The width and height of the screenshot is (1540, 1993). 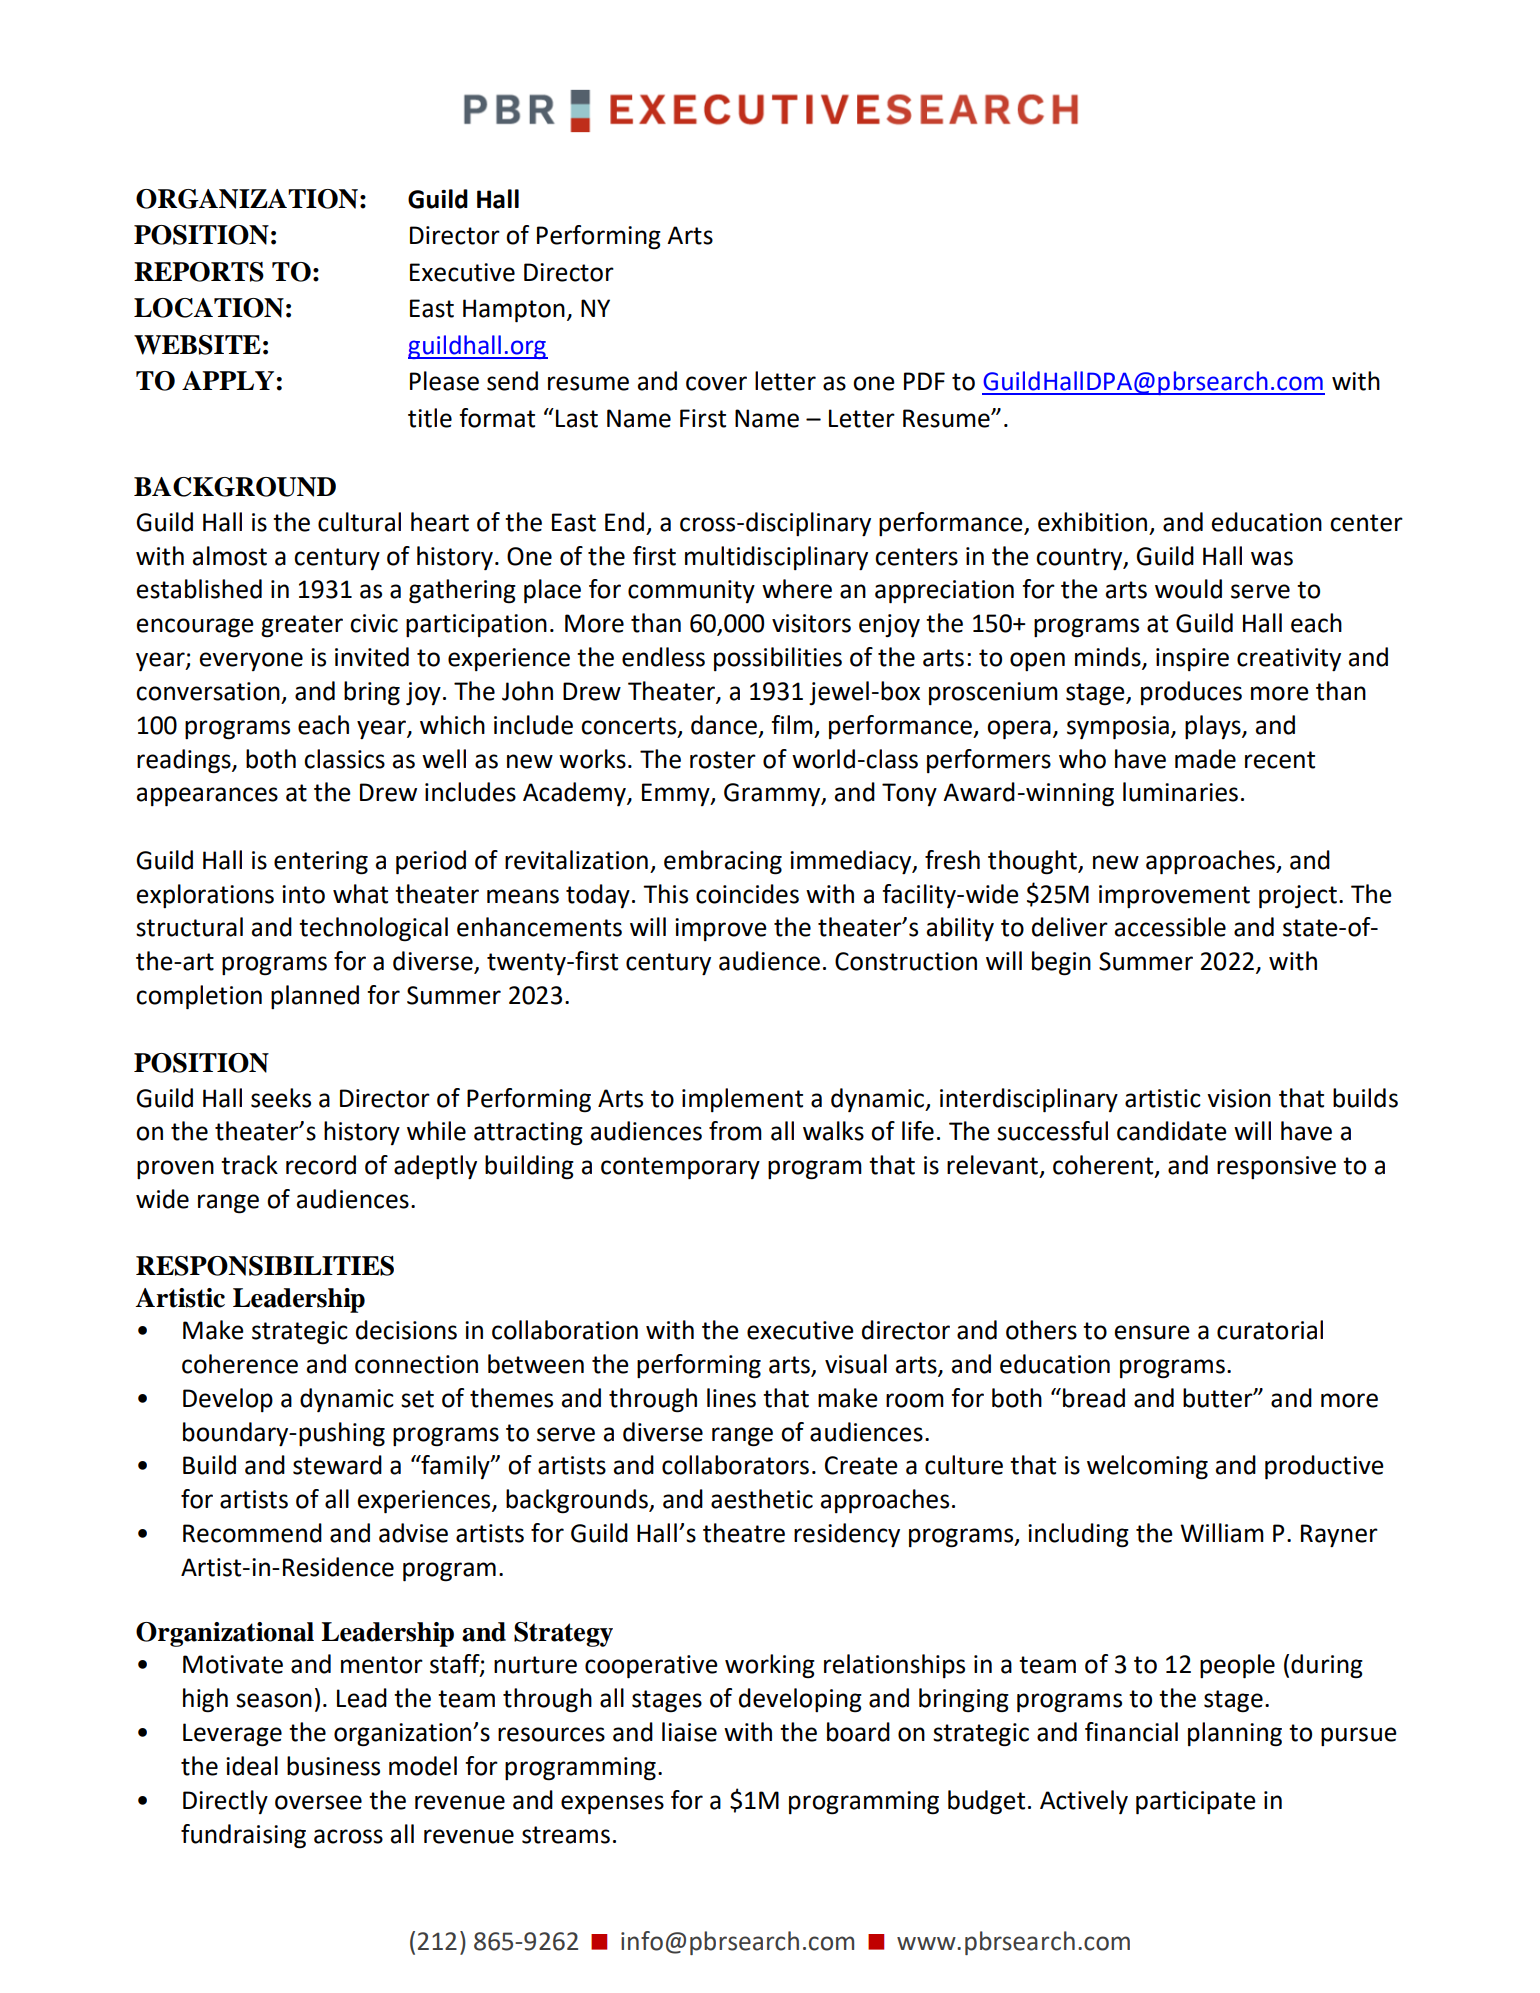 I want to click on curatorial, so click(x=1270, y=1330).
